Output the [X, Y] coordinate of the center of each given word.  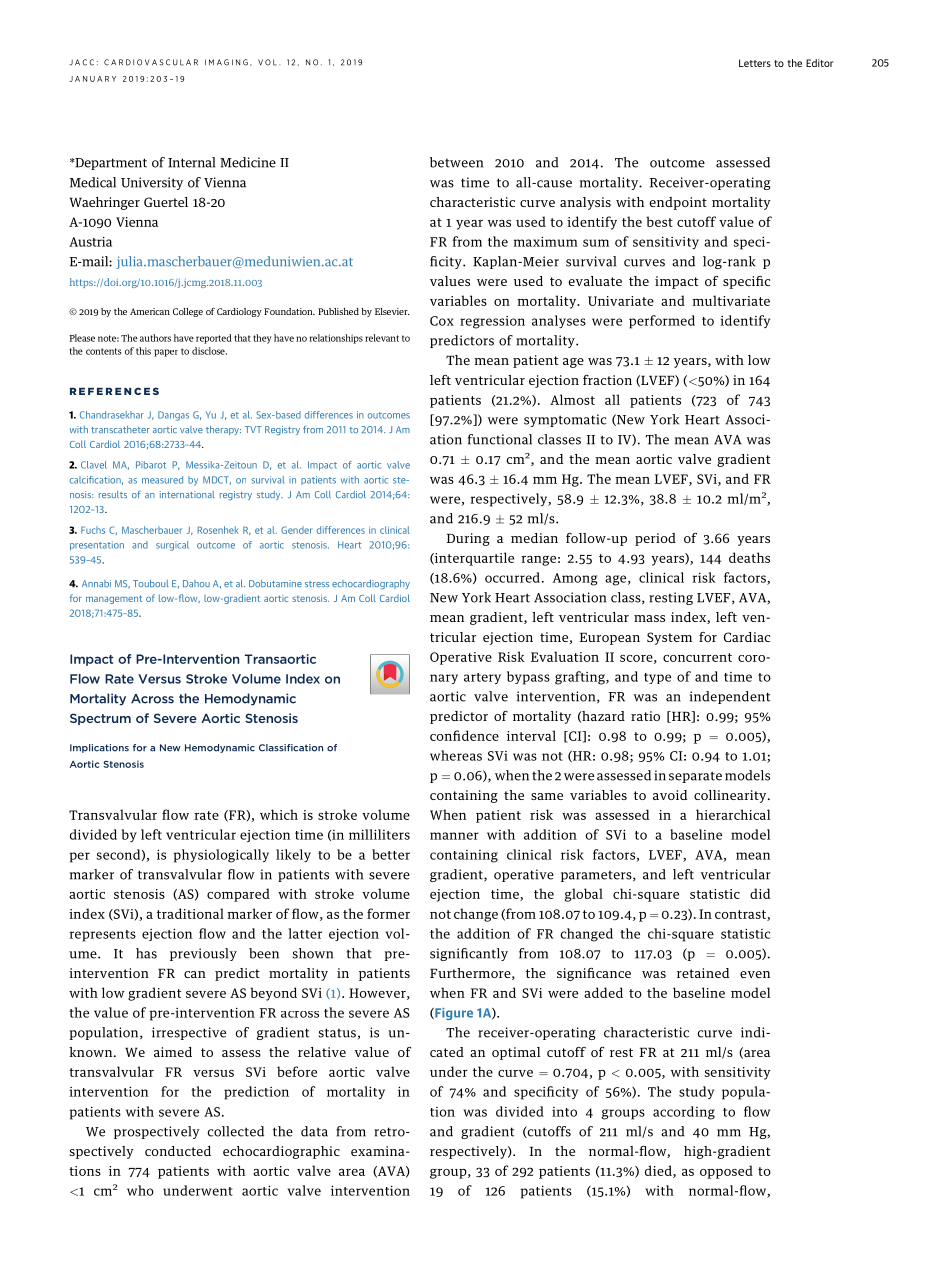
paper [166, 353]
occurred [512, 577]
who [140, 1190]
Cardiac [747, 637]
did [760, 893]
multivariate [731, 300]
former [388, 913]
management [114, 599]
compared [238, 895]
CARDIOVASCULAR [151, 62]
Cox [442, 321]
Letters [755, 63]
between [456, 162]
